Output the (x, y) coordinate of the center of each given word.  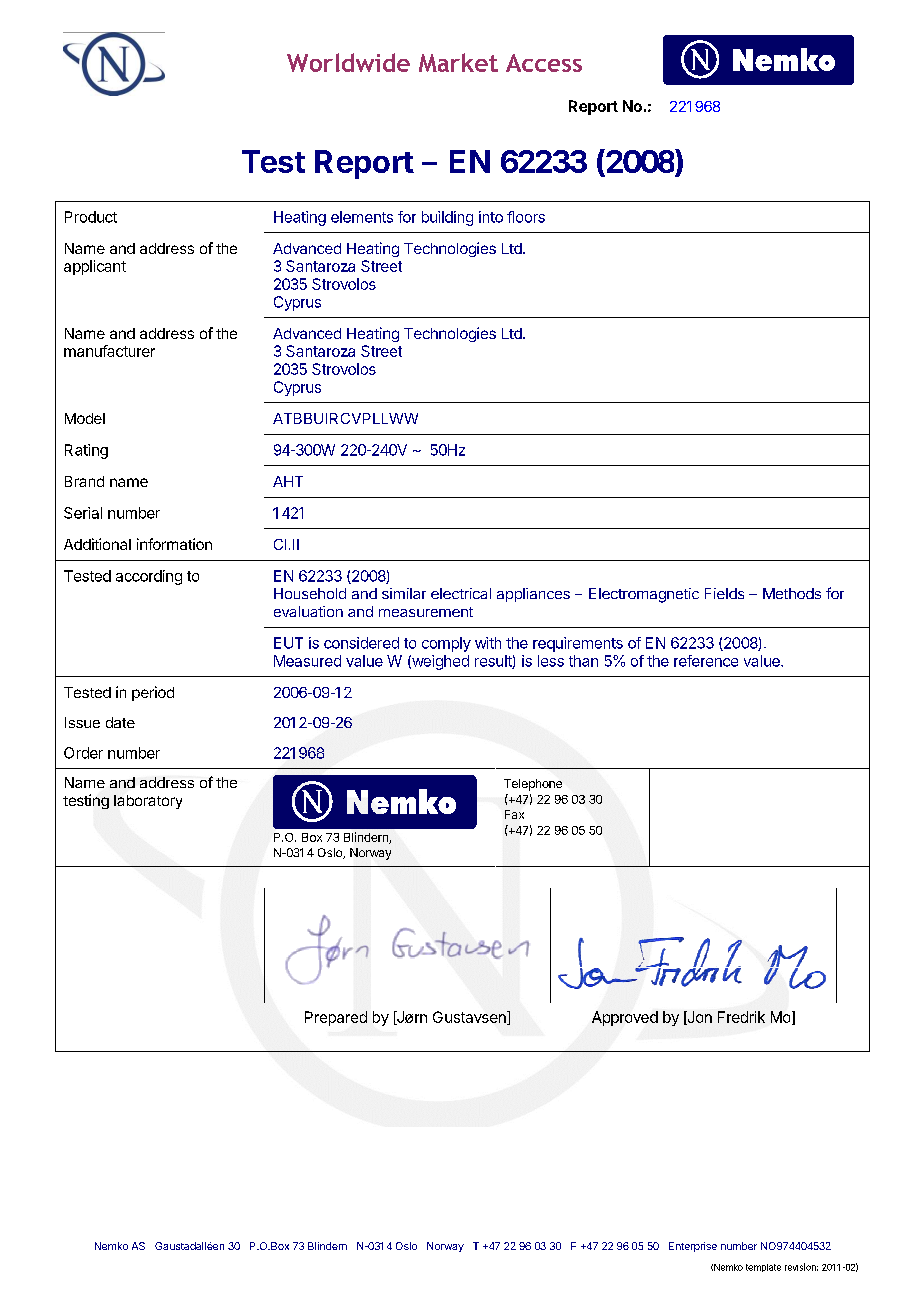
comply (446, 644)
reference (706, 661)
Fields (724, 593)
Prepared (336, 1018)
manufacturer (109, 351)
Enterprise (693, 1247)
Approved (625, 1018)
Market (458, 62)
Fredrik (741, 1017)
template (763, 1268)
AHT (288, 481)
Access (544, 63)
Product (91, 217)
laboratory (148, 802)
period (153, 693)
